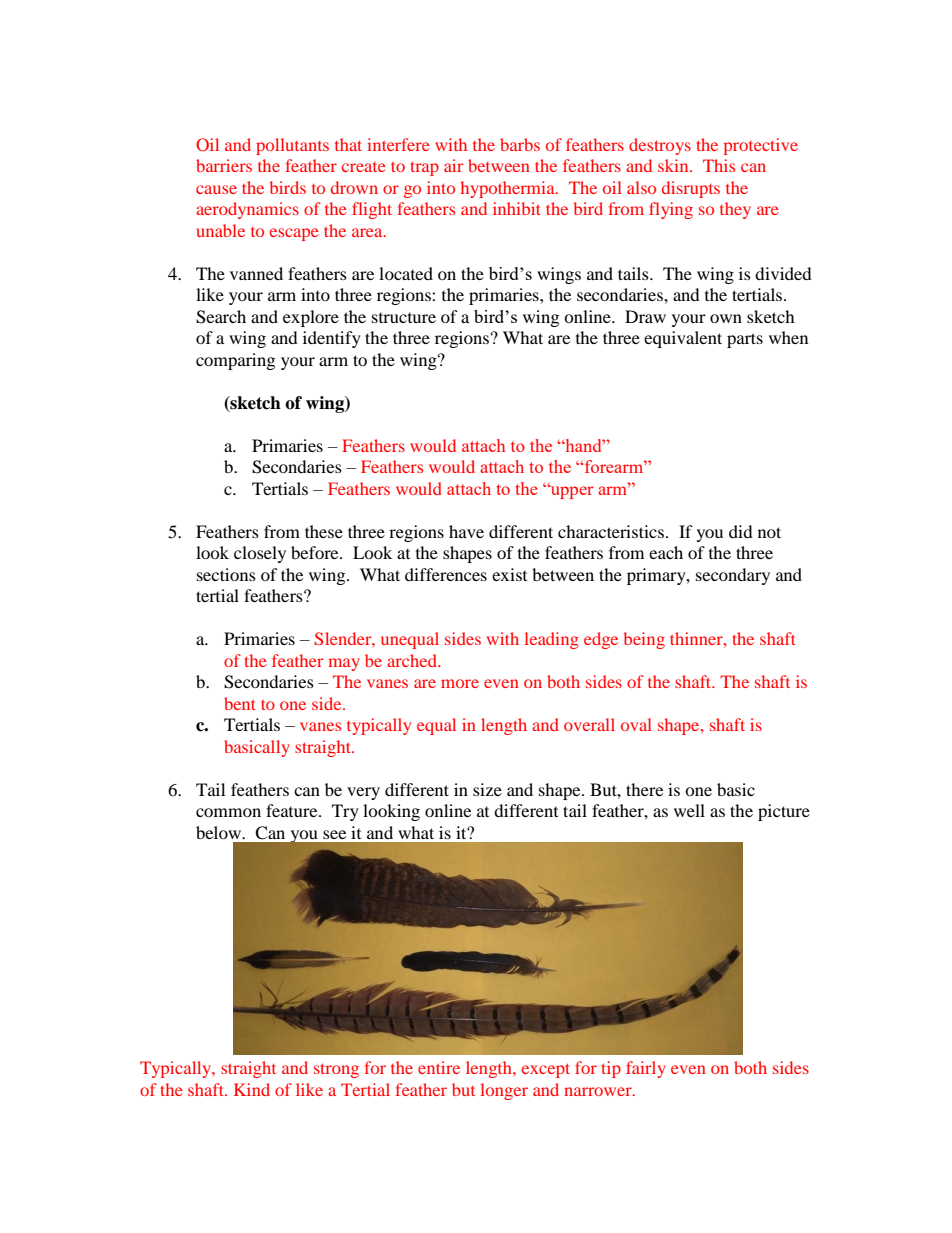  I want to click on fairly, so click(646, 1069).
